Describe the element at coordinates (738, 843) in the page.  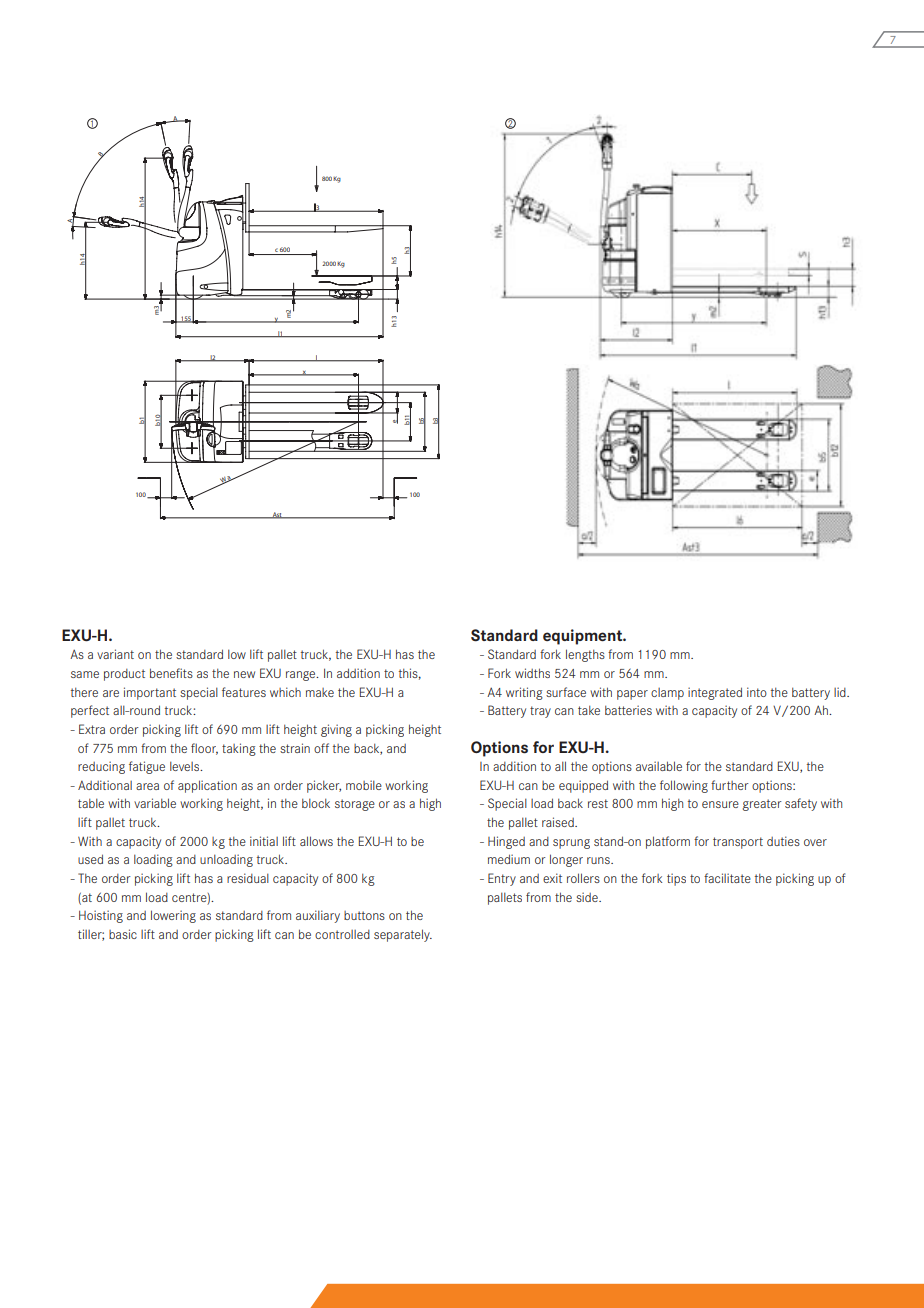
I see `transport` at that location.
